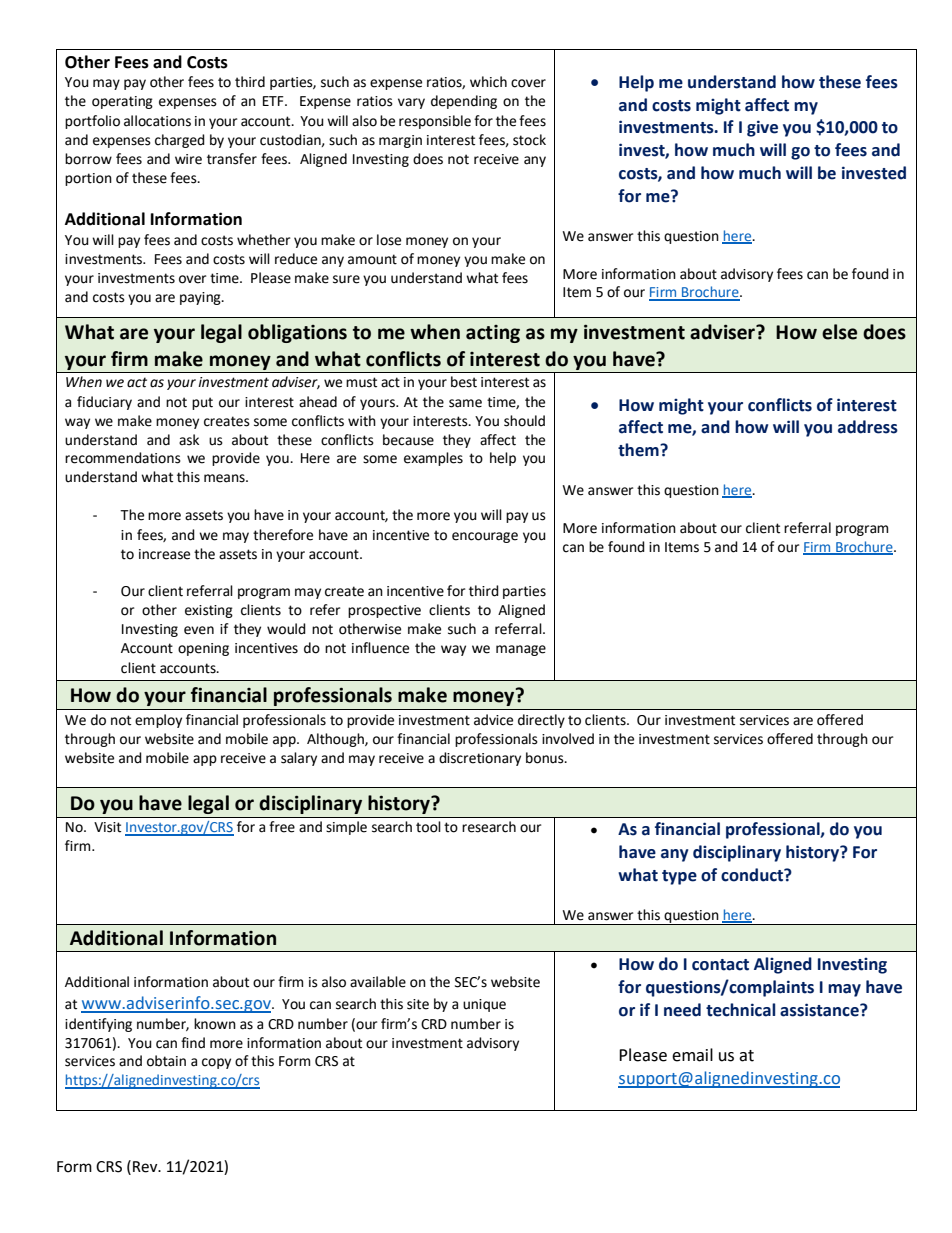 The image size is (952, 1233). What do you see at coordinates (433, 459) in the document?
I see `examples` at bounding box center [433, 459].
